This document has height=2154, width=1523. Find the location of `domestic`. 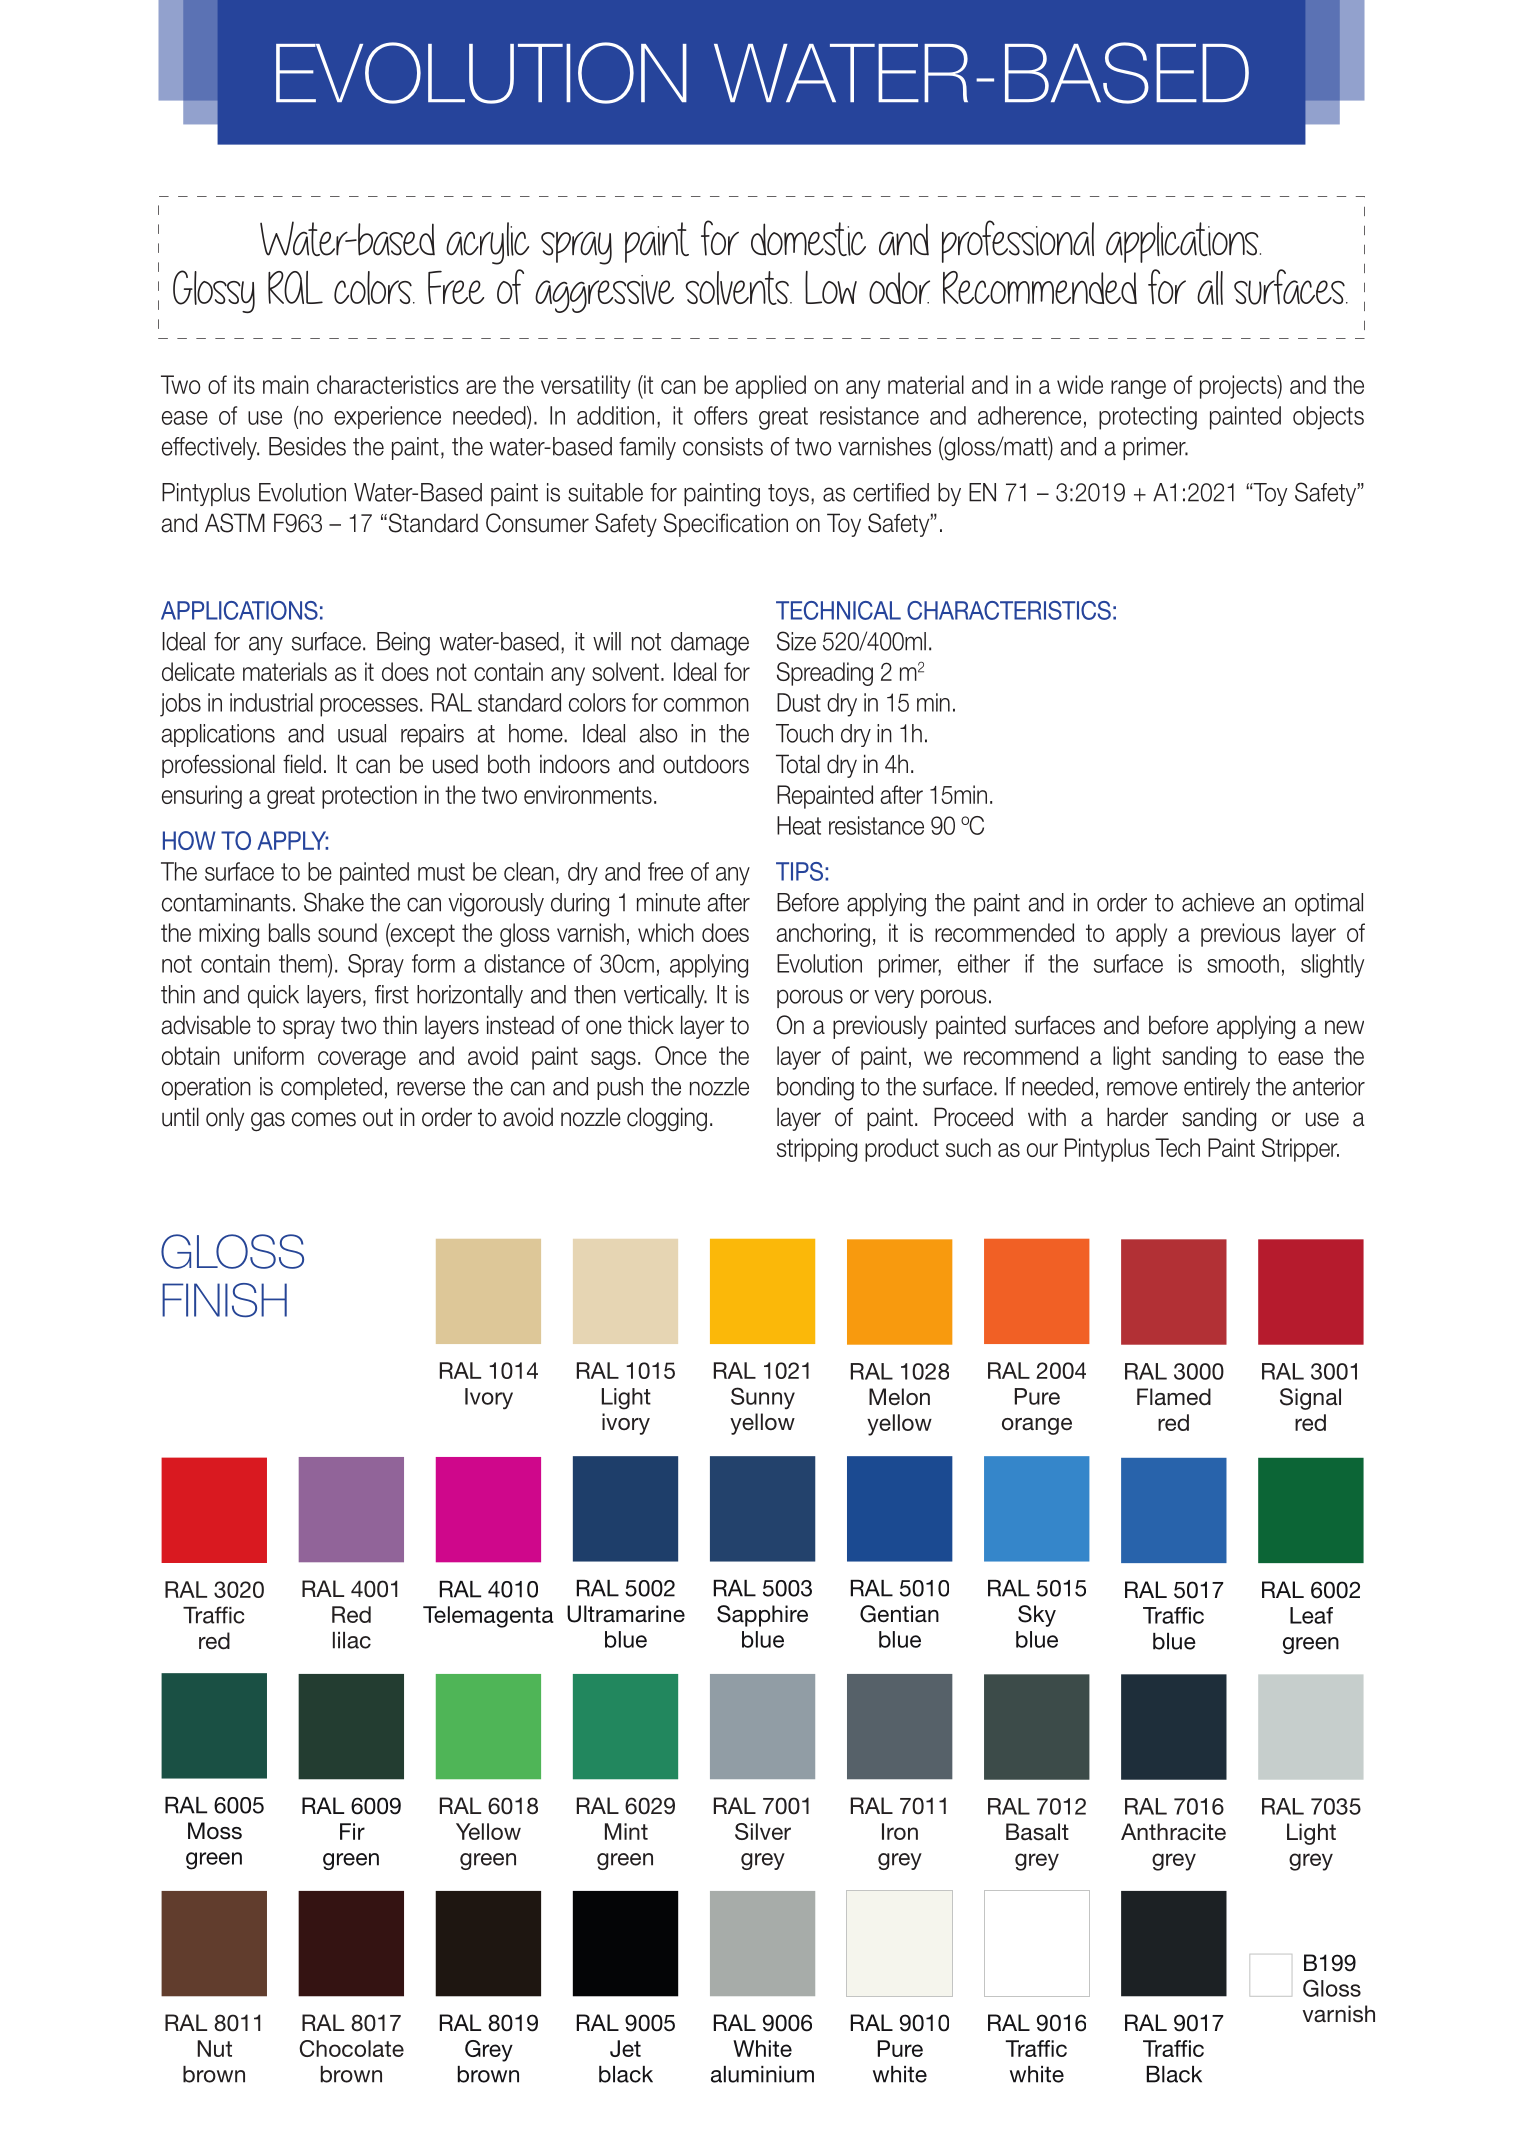

domestic is located at coordinates (808, 239).
